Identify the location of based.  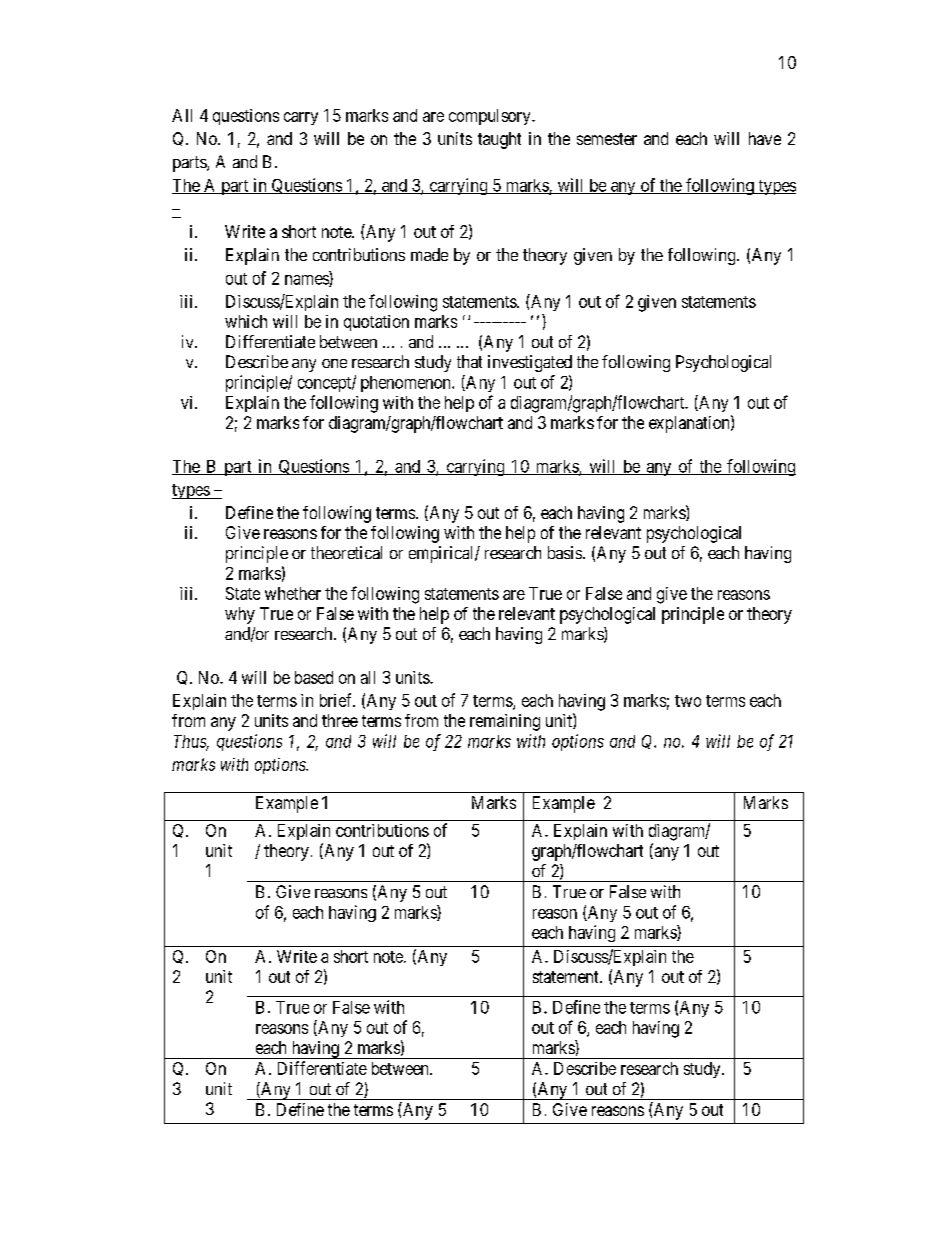
(314, 677).
